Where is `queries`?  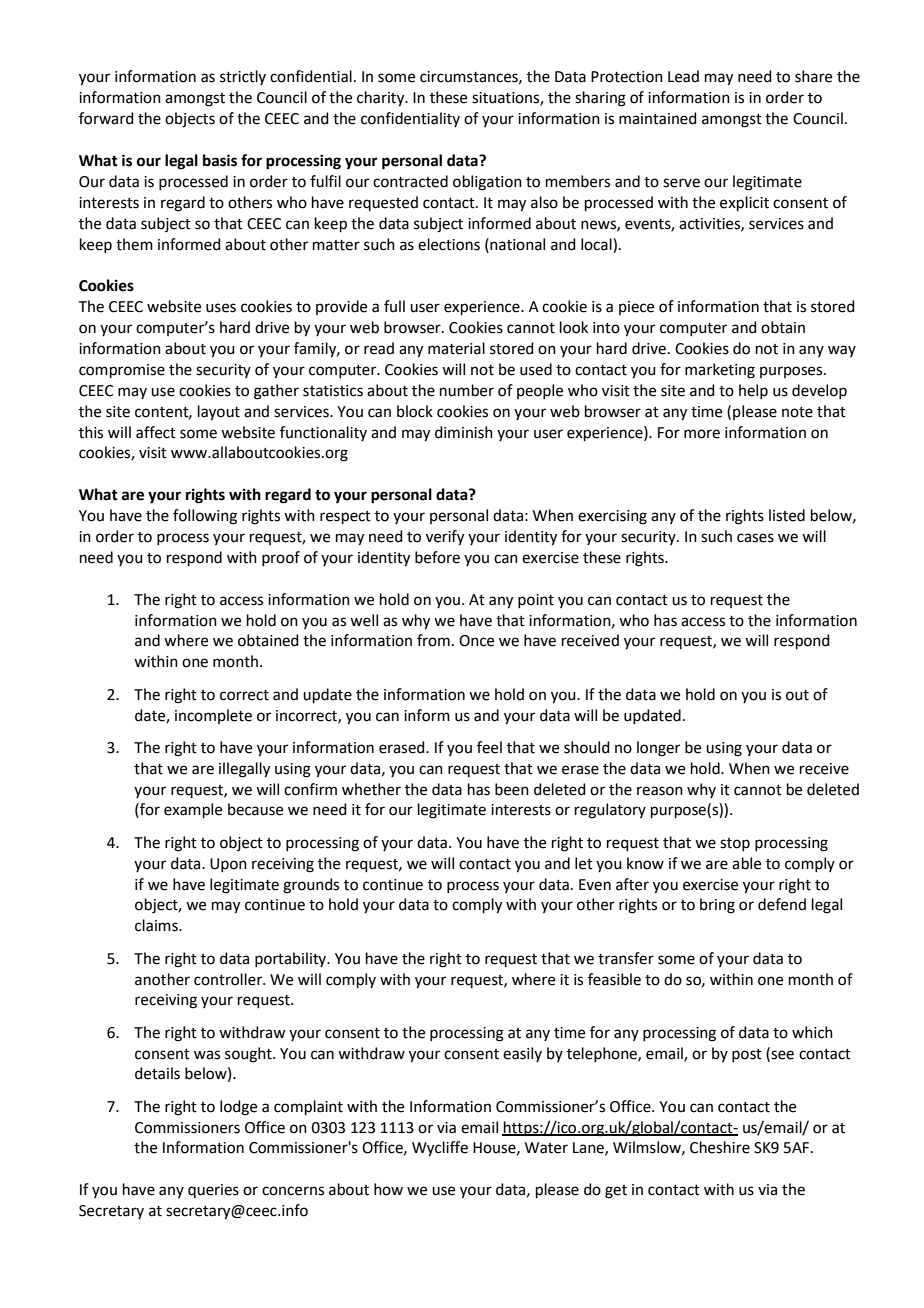 queries is located at coordinates (213, 1191).
